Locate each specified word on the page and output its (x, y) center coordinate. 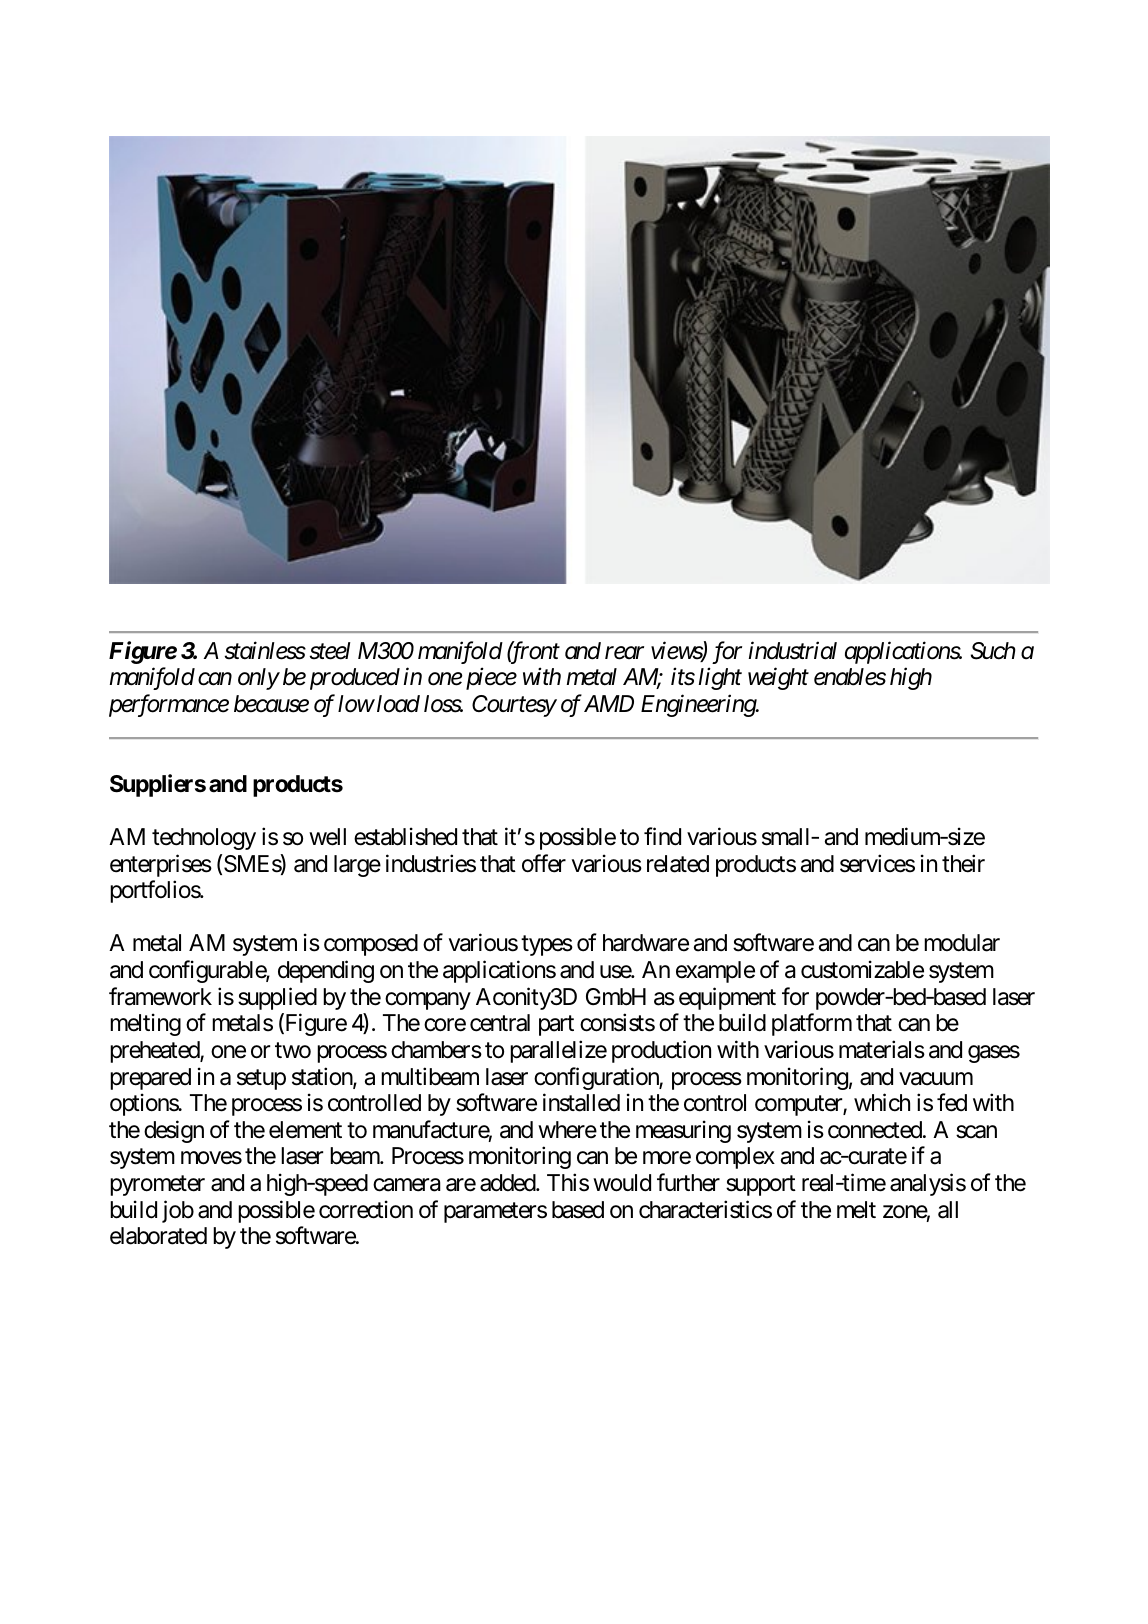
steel (330, 651)
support (761, 1186)
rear (624, 653)
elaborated (158, 1236)
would (622, 1183)
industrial (793, 650)
